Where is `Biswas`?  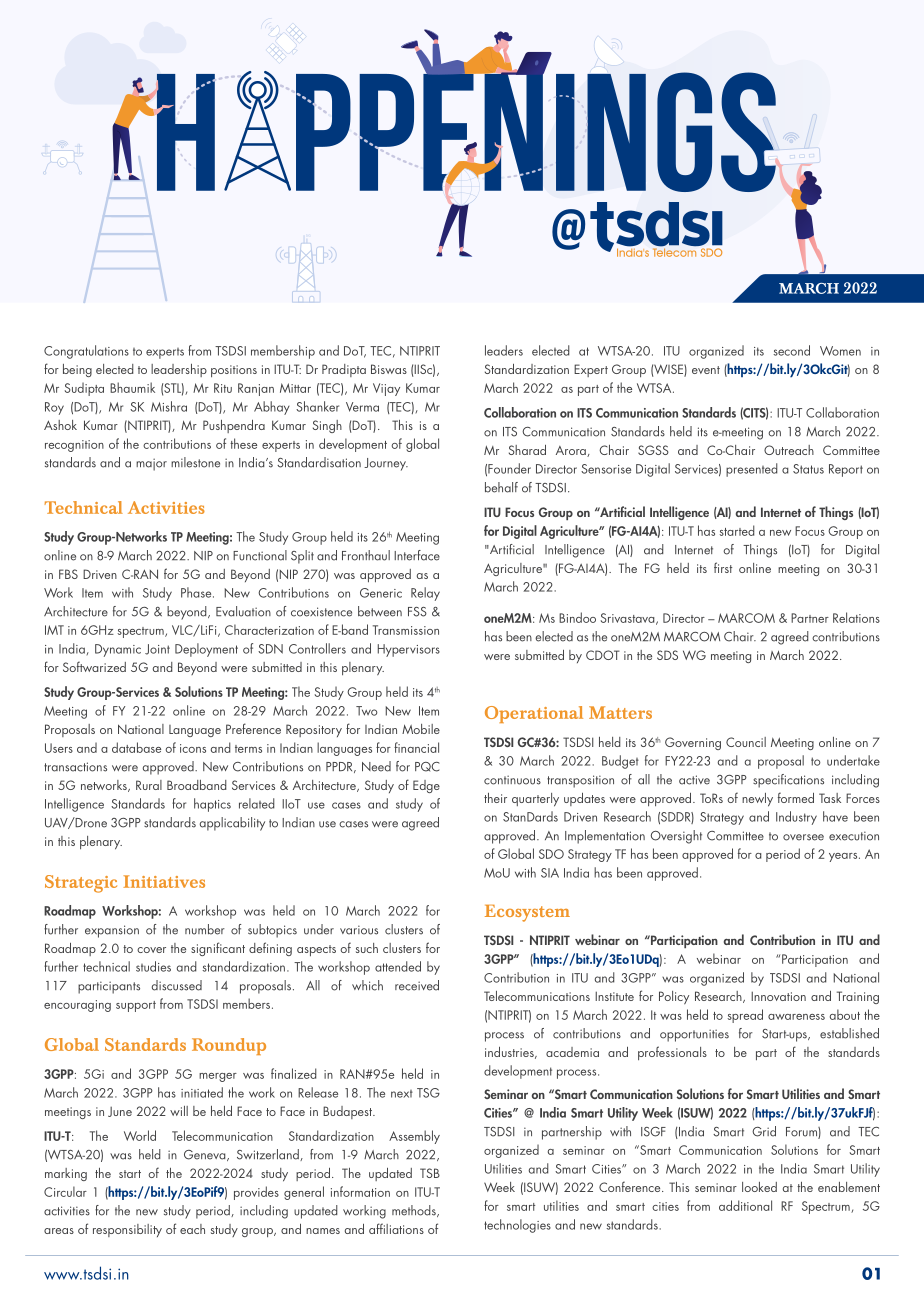
Biswas is located at coordinates (389, 369).
